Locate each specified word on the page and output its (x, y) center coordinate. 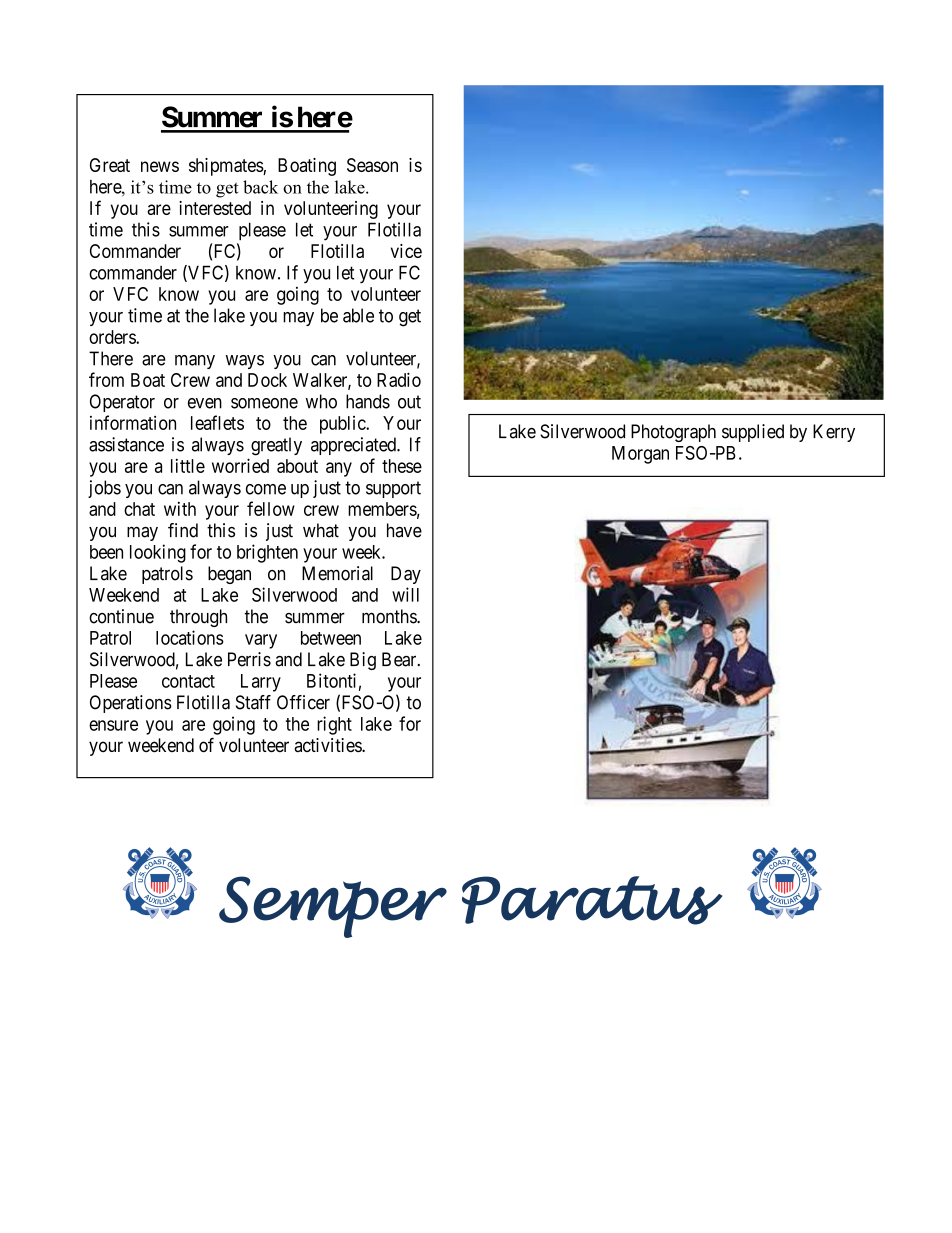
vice (406, 251)
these (402, 466)
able (358, 315)
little (188, 466)
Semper (333, 907)
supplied (753, 433)
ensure (113, 725)
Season (372, 165)
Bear (400, 659)
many (195, 362)
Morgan (640, 455)
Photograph (673, 433)
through (198, 618)
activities (328, 745)
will (405, 594)
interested (215, 208)
